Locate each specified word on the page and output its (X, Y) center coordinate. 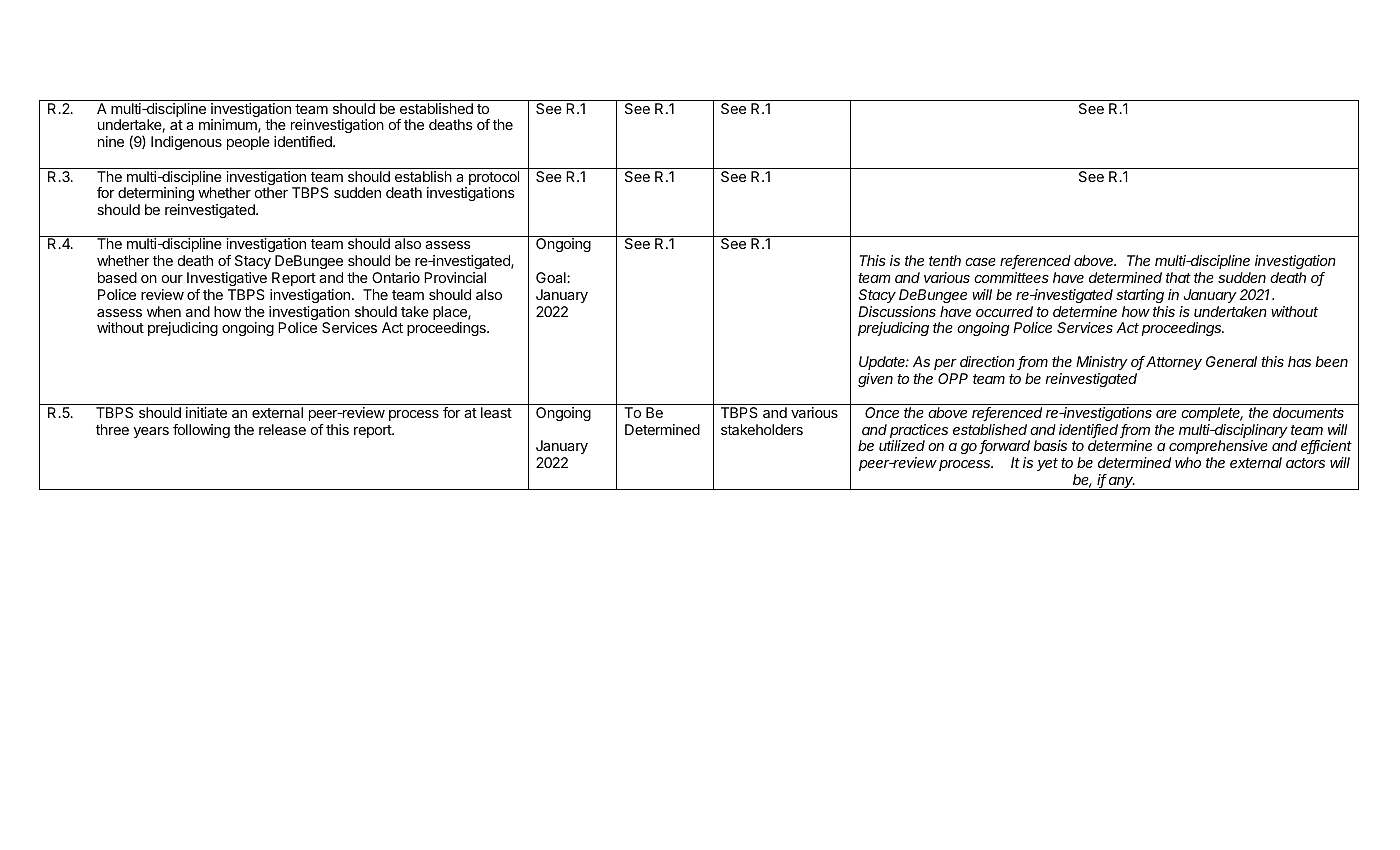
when (164, 311)
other (271, 192)
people (248, 143)
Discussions (897, 311)
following (201, 431)
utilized (902, 445)
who (1188, 462)
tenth (945, 260)
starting (1140, 296)
